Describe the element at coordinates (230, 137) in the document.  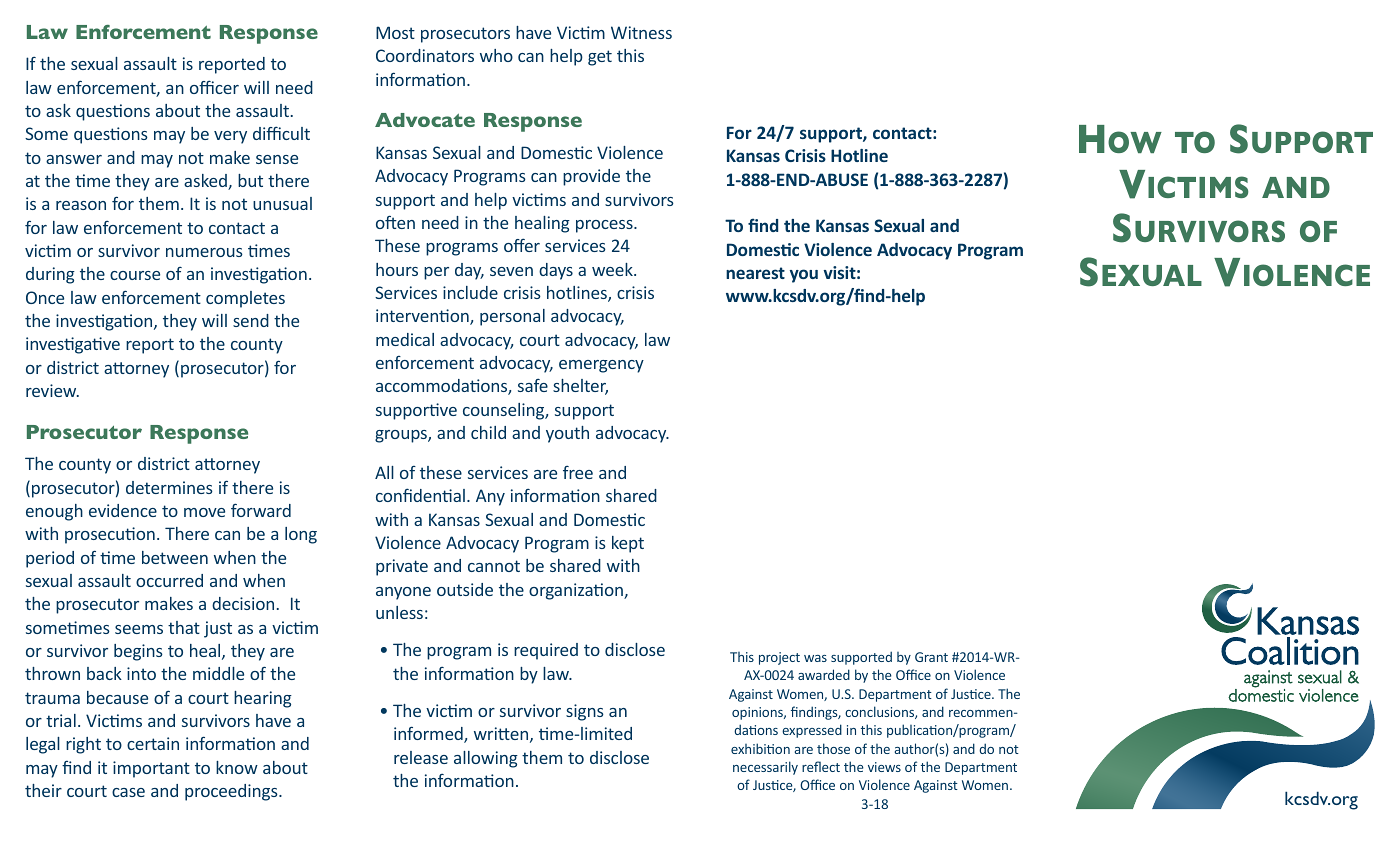
I see `very` at that location.
